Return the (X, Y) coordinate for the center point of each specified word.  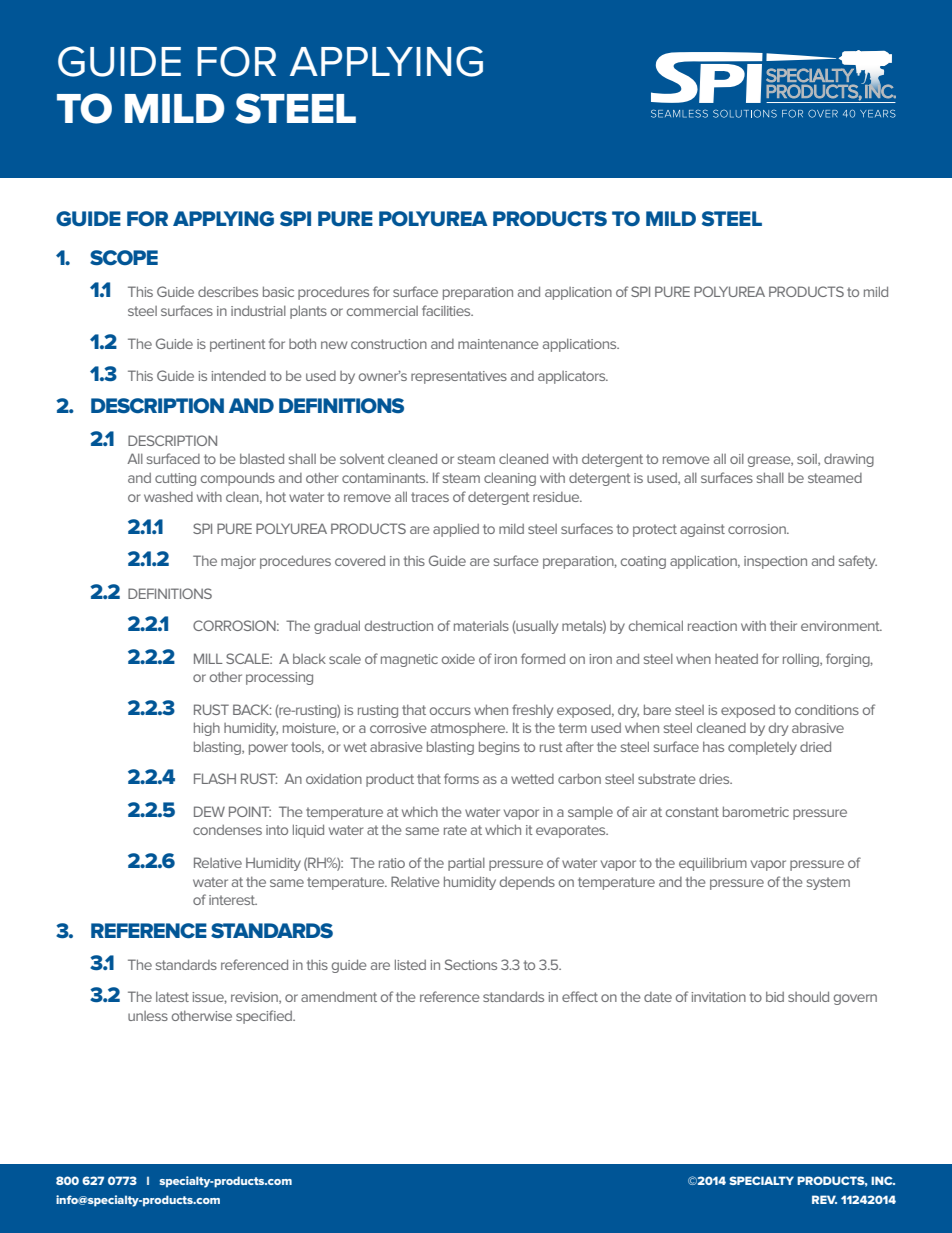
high (207, 729)
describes (228, 292)
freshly (532, 711)
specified (265, 1017)
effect (580, 996)
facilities (447, 310)
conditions (827, 710)
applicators (573, 377)
